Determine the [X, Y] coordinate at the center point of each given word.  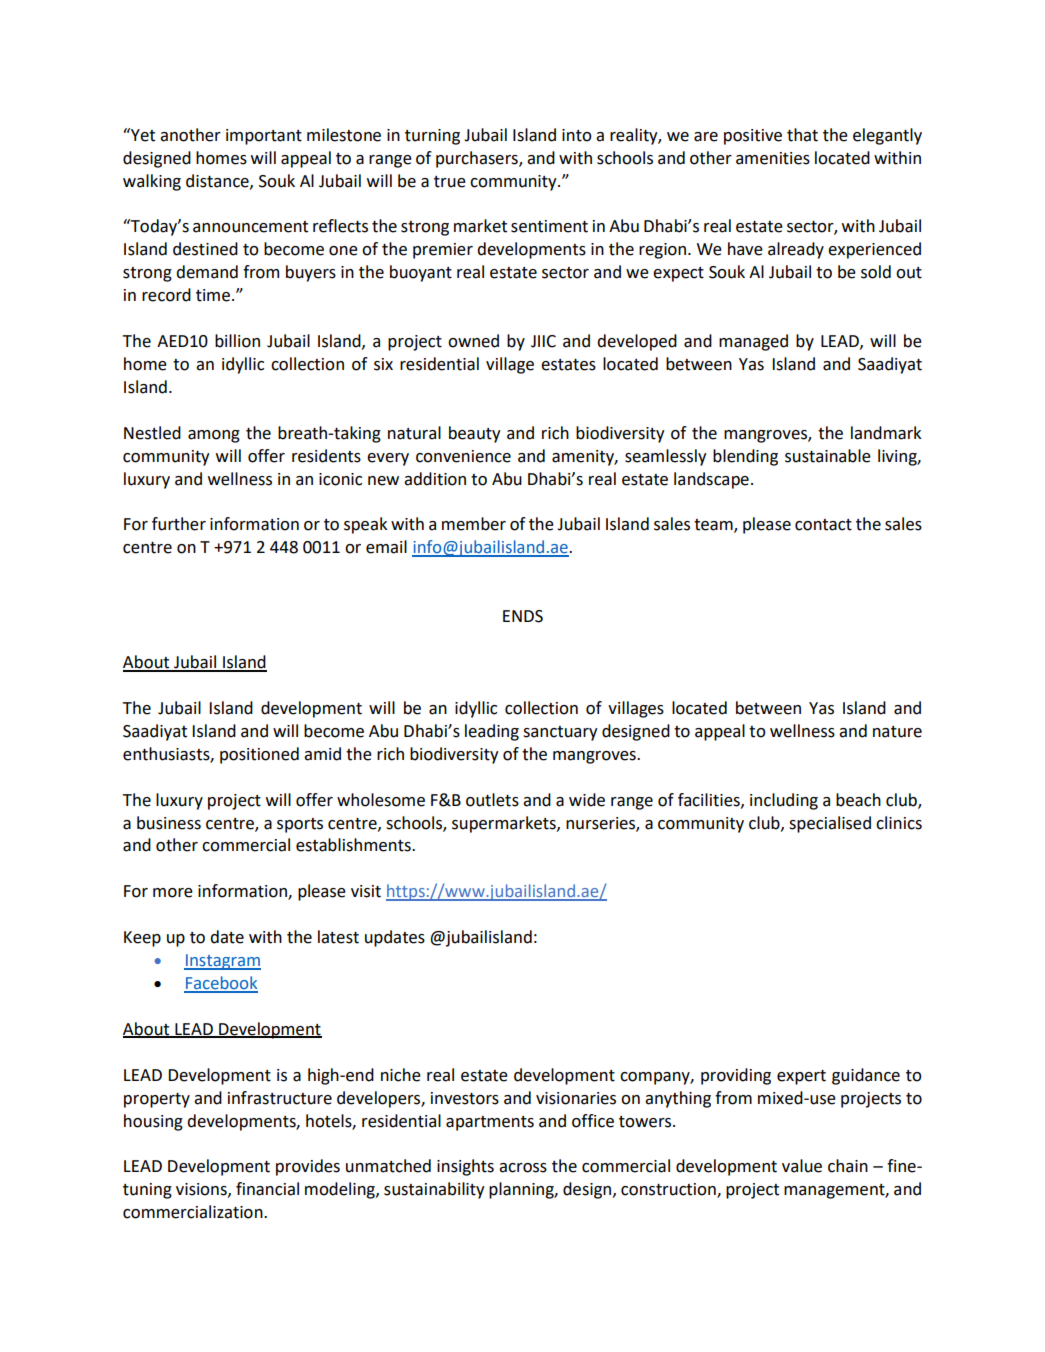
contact [823, 525]
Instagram [222, 962]
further [179, 524]
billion [237, 341]
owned [473, 341]
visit [366, 891]
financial [267, 1189]
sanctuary [560, 733]
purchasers [478, 159]
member [474, 524]
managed [753, 342]
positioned [259, 755]
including [784, 801]
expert [801, 1077]
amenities [773, 158]
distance [218, 181]
